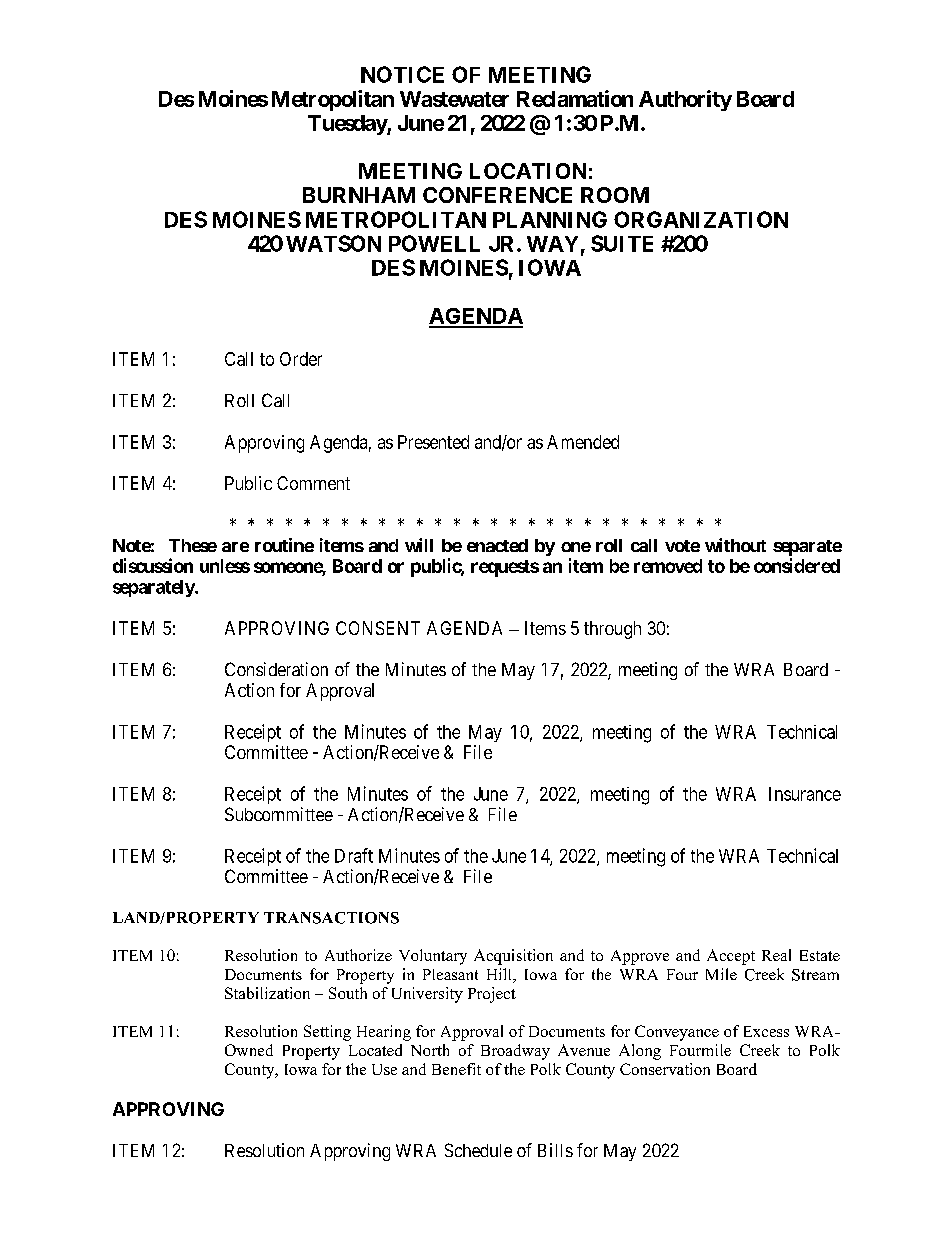  Describe the element at coordinates (665, 1069) in the screenshot. I see `Conservation` at that location.
